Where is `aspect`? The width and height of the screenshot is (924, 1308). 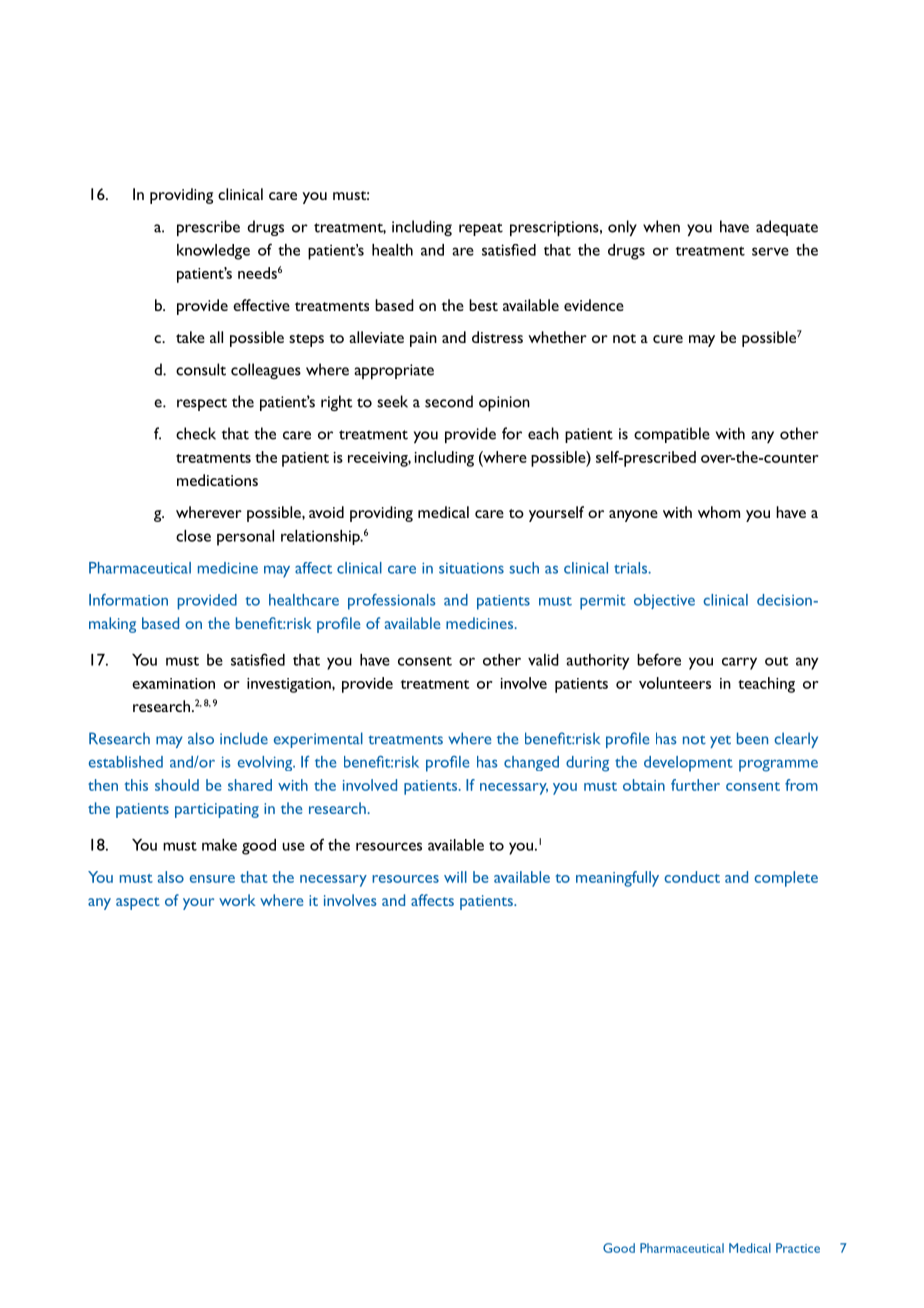 aspect is located at coordinates (138, 903).
